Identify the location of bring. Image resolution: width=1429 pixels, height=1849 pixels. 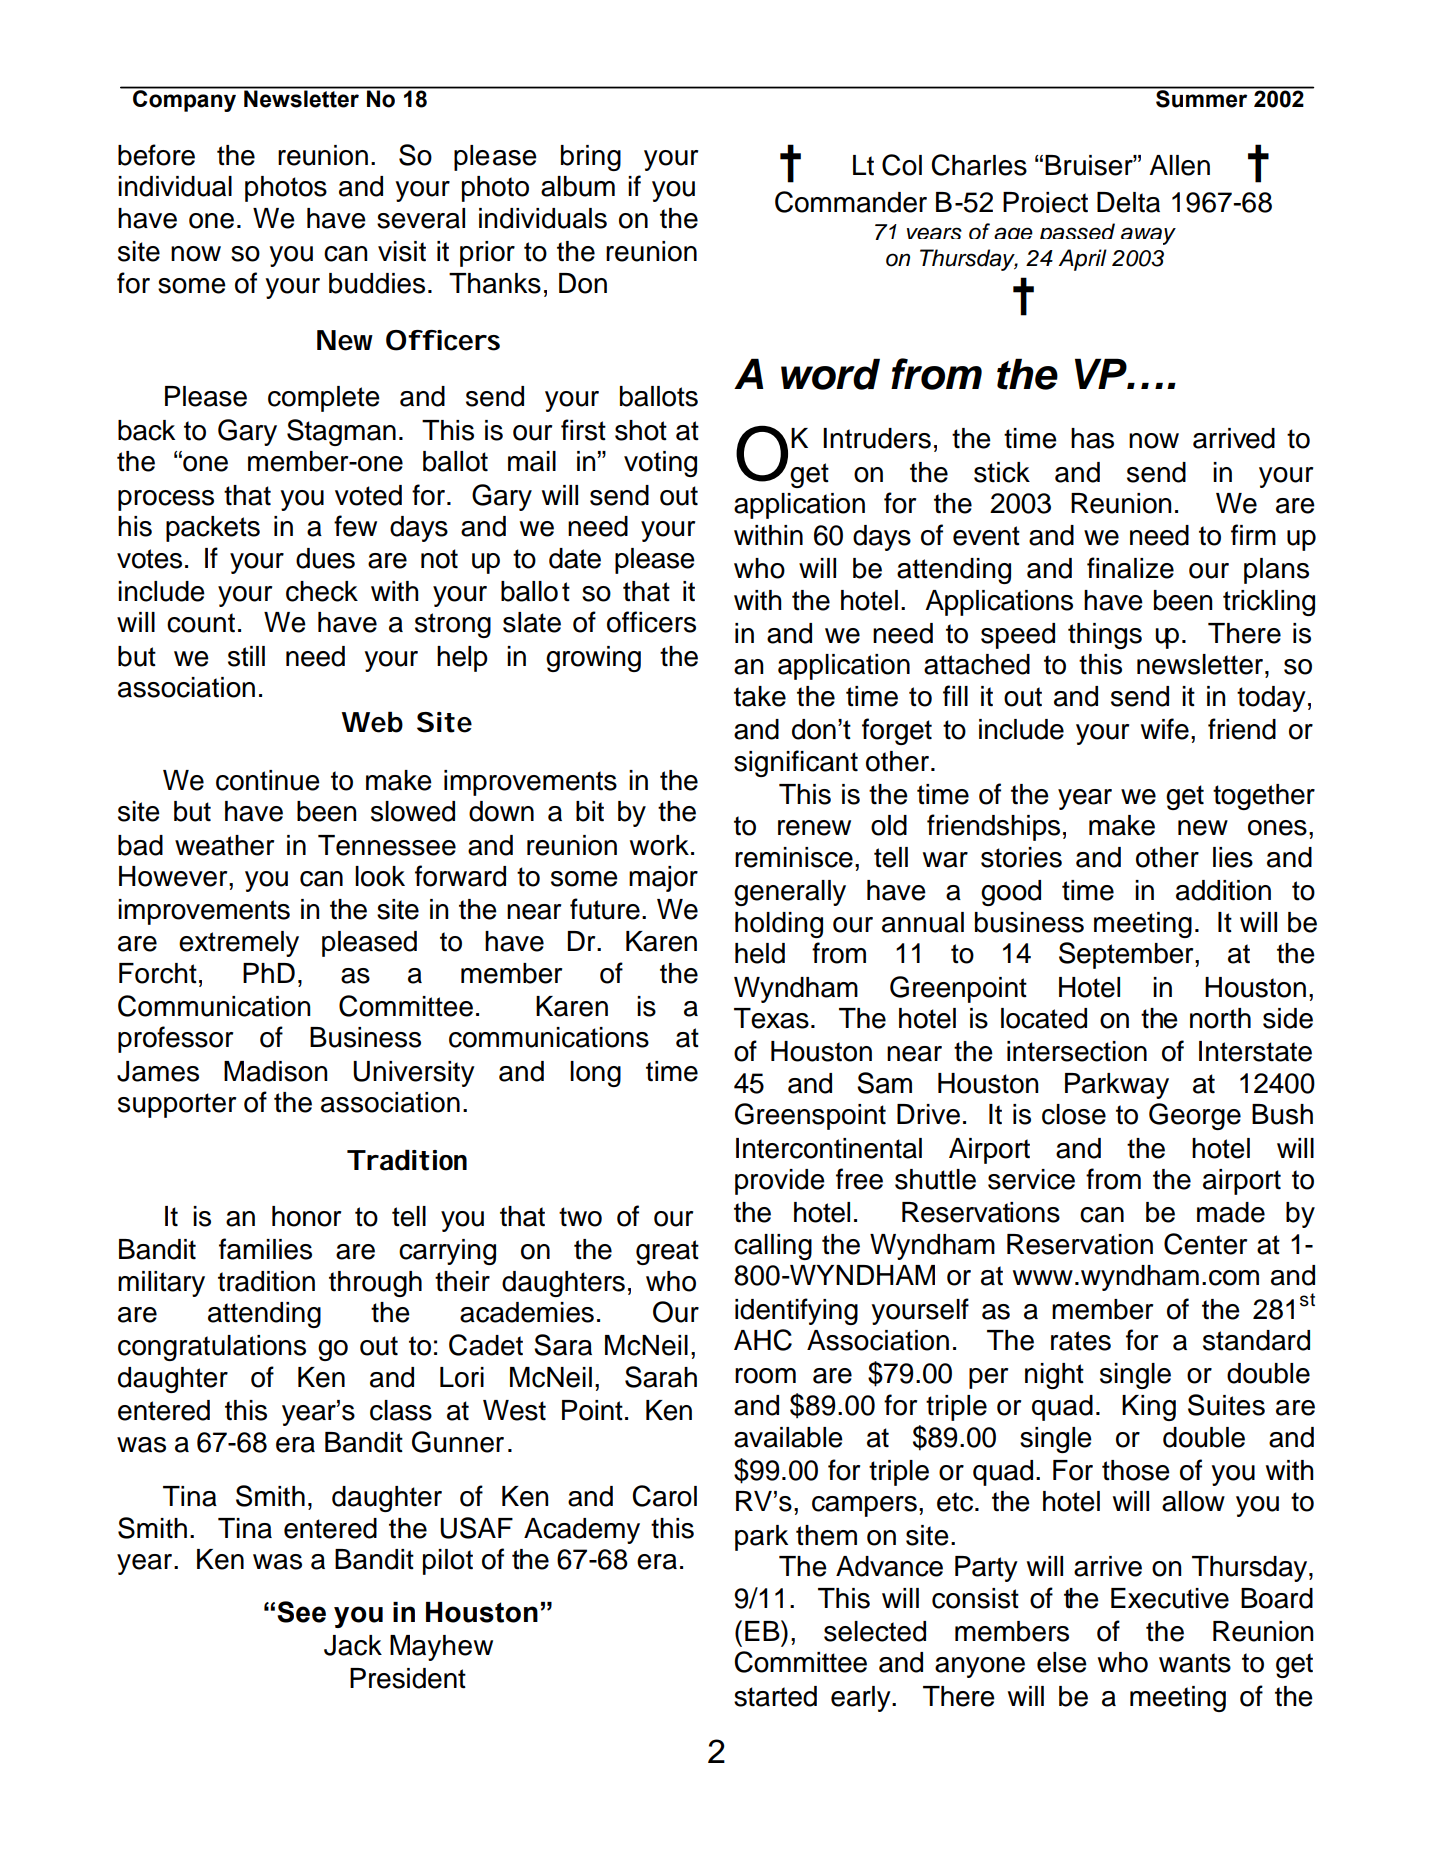
(591, 158).
